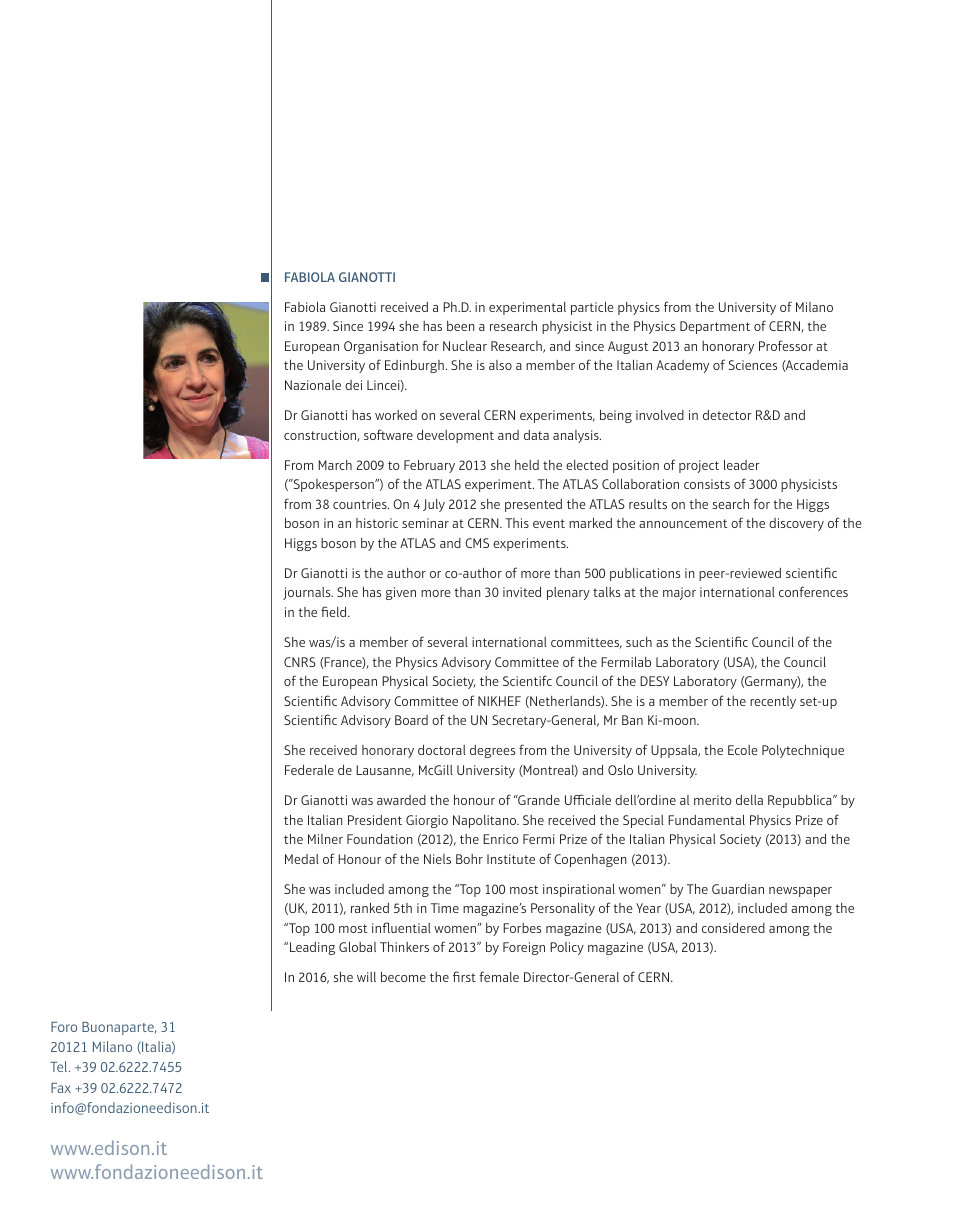 This screenshot has height=1232, width=955. Describe the element at coordinates (743, 750) in the screenshot. I see `Ecole` at that location.
